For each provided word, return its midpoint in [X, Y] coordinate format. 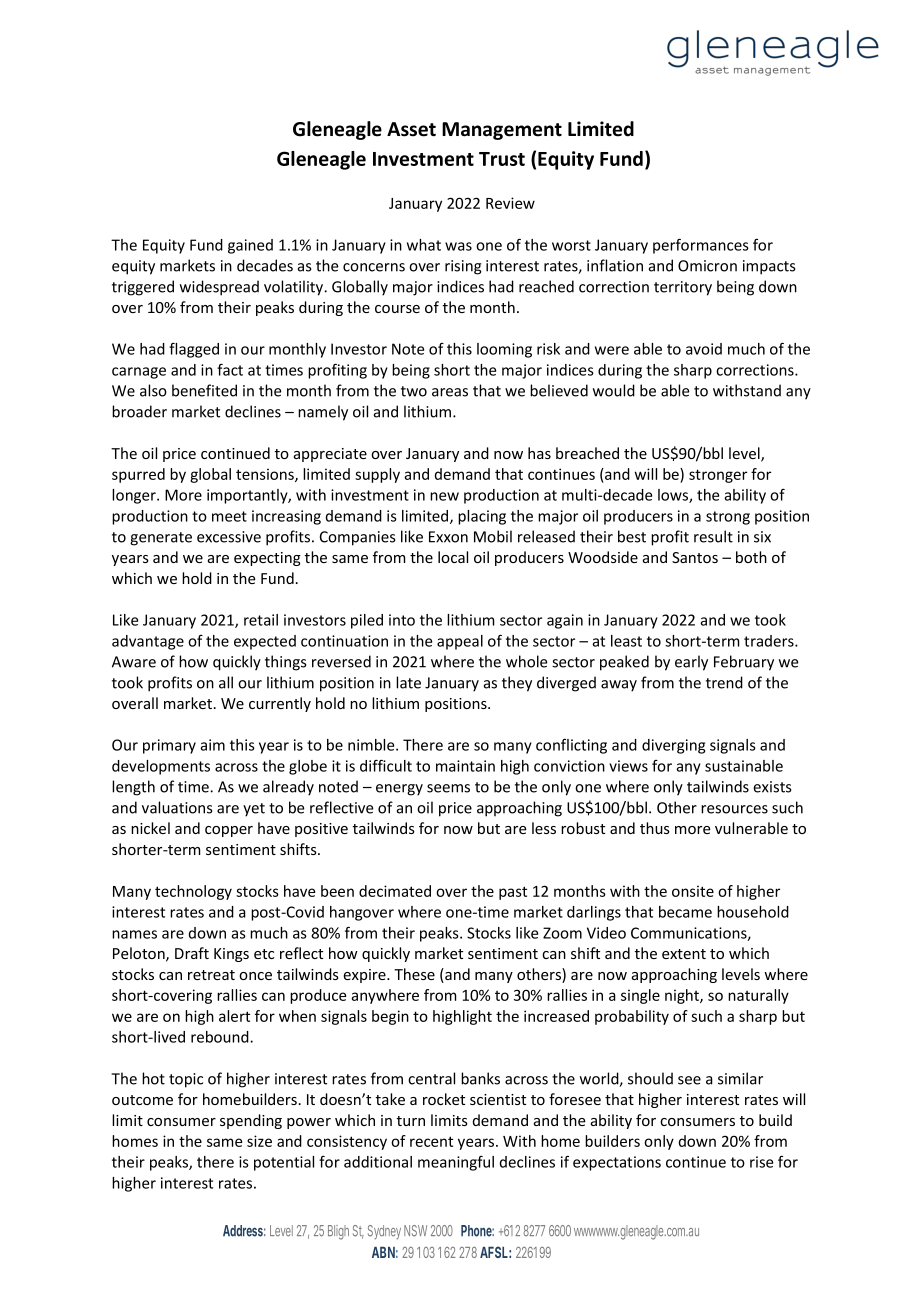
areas [450, 392]
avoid [704, 349]
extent [684, 954]
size [259, 1141]
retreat [211, 975]
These [414, 974]
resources [734, 809]
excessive [229, 537]
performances [701, 246]
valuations [177, 807]
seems [448, 788]
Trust [502, 159]
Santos [695, 557]
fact [230, 370]
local [453, 557]
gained [250, 246]
